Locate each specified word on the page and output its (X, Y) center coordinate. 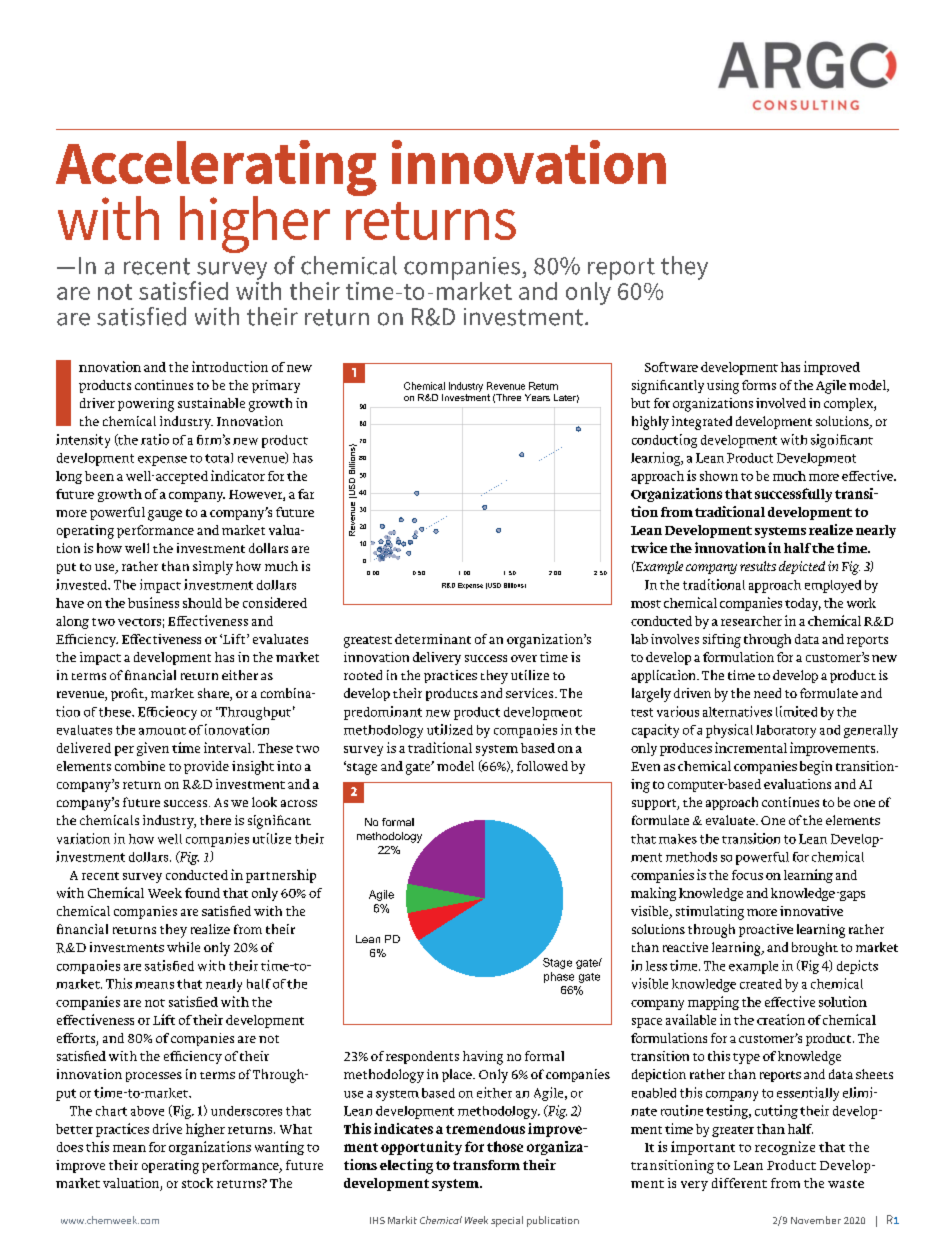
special (507, 1221)
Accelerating (216, 169)
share (214, 694)
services (531, 693)
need (767, 693)
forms (759, 385)
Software (671, 367)
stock (197, 1183)
